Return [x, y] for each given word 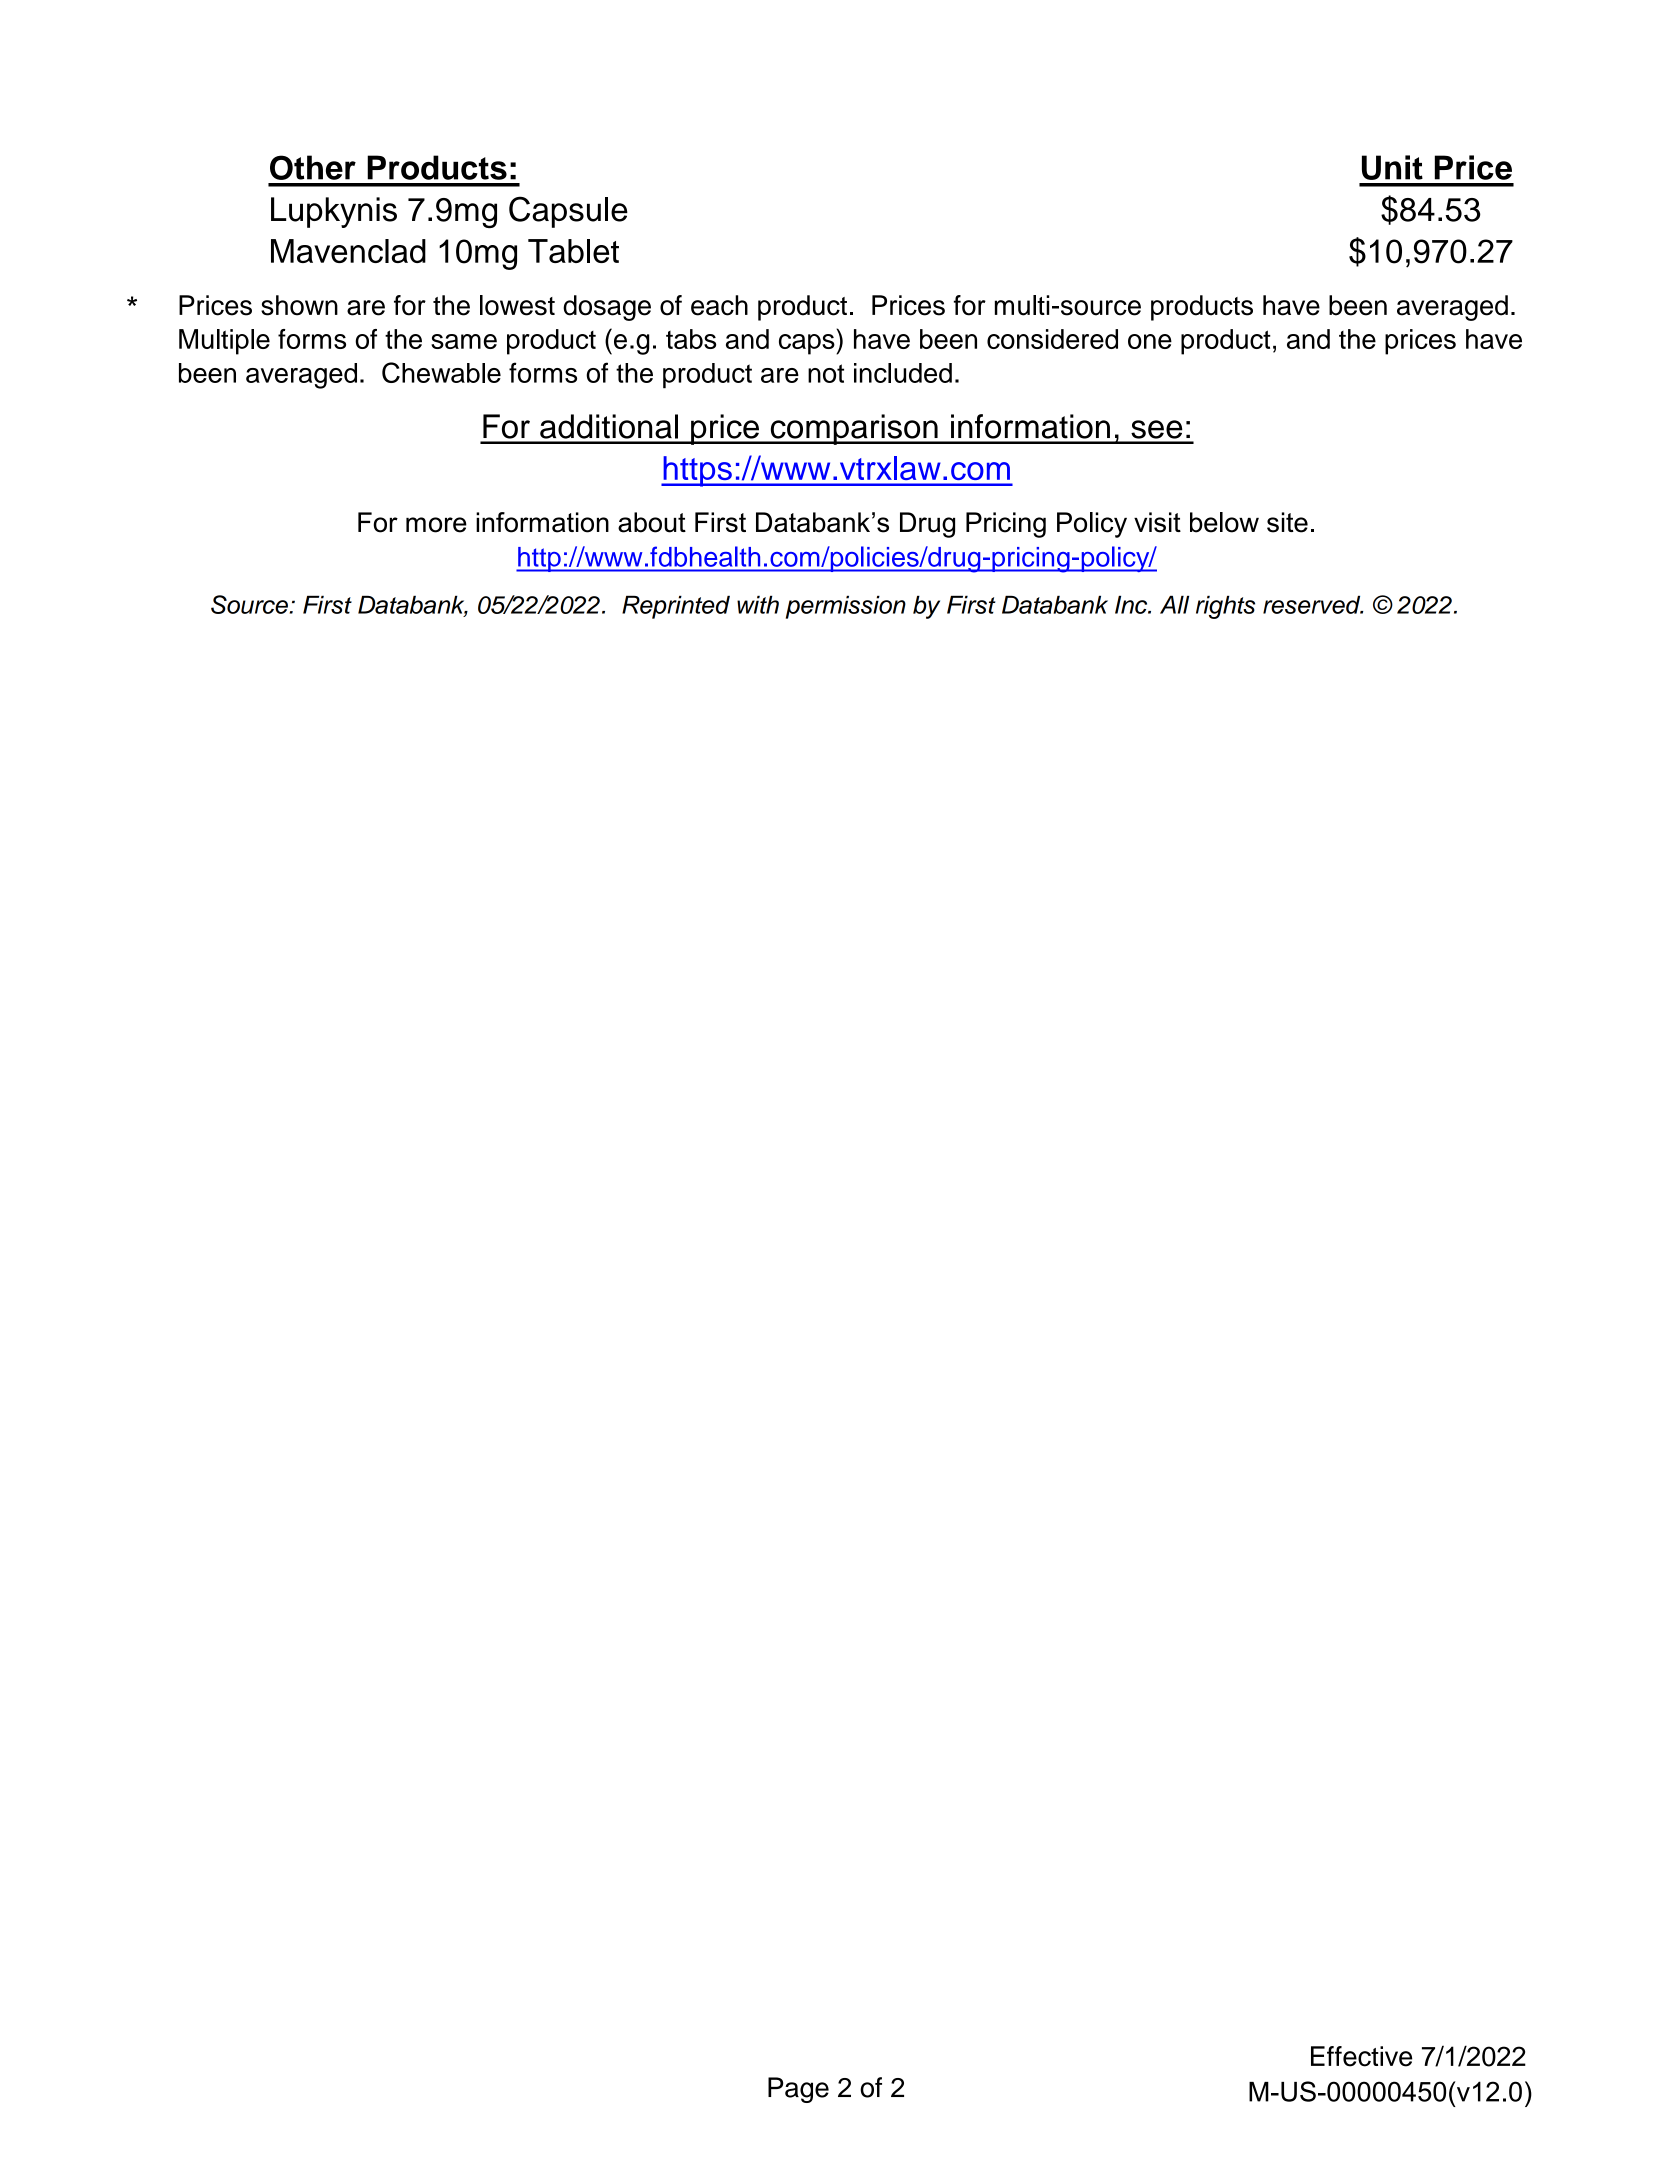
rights [1225, 607]
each [719, 305]
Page [798, 2090]
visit [1157, 522]
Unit [1392, 167]
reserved [1313, 604]
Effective [1361, 2056]
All [1174, 604]
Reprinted [676, 607]
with [758, 604]
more [436, 525]
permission [846, 607]
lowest [517, 305]
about [652, 522]
